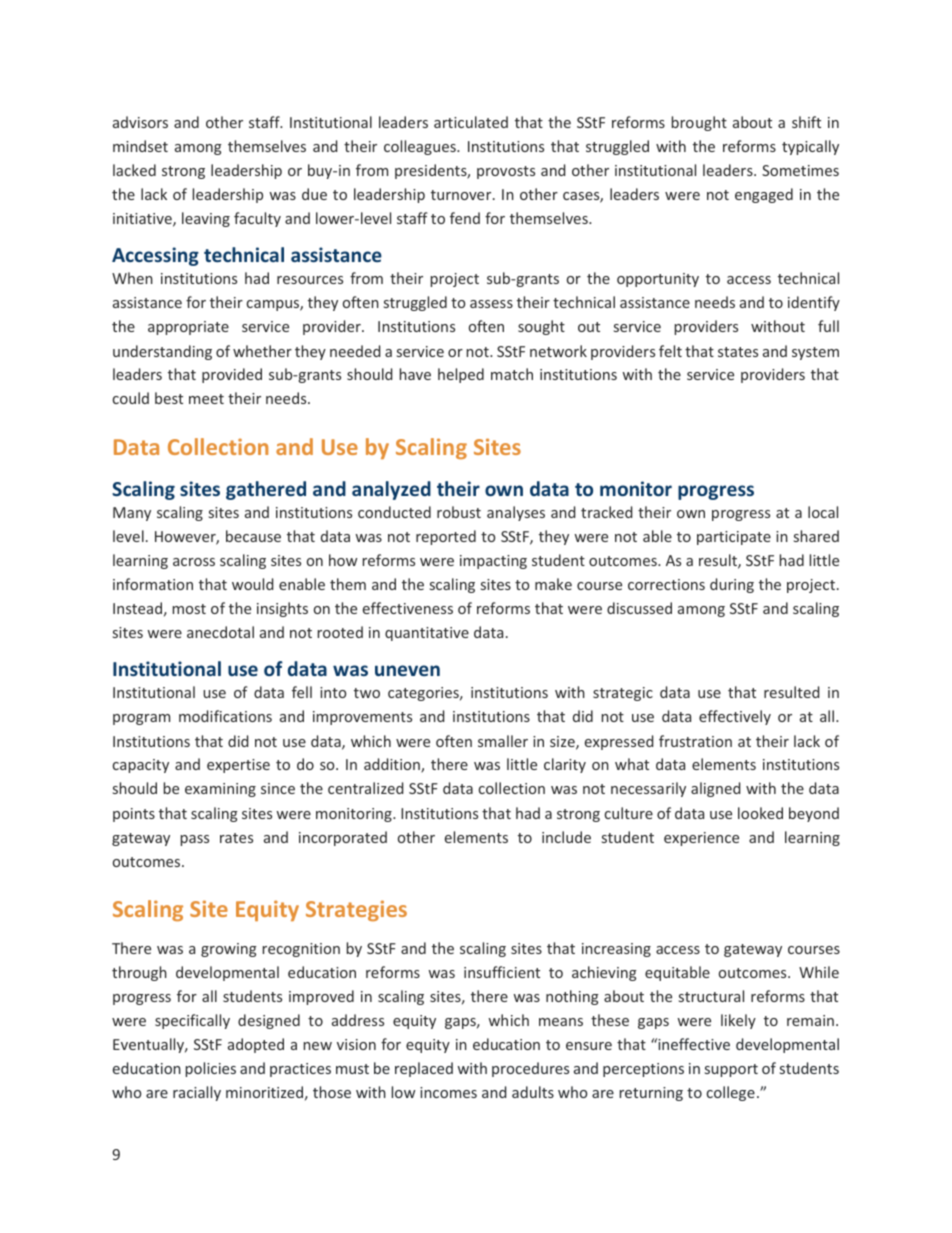  Describe the element at coordinates (189, 609) in the screenshot. I see `most` at that location.
